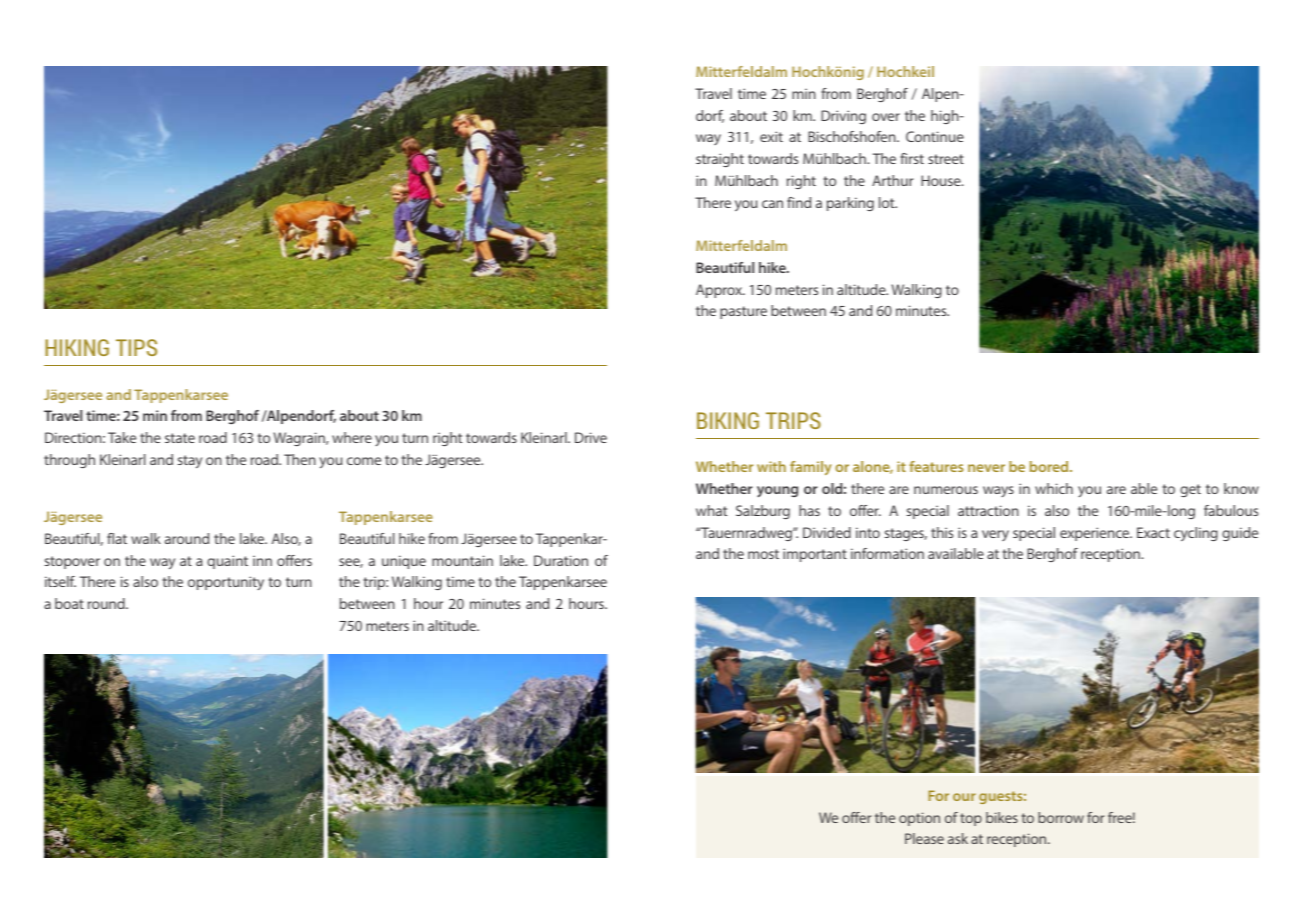 Image resolution: width=1303 pixels, height=924 pixels. I want to click on Continue, so click(935, 136).
